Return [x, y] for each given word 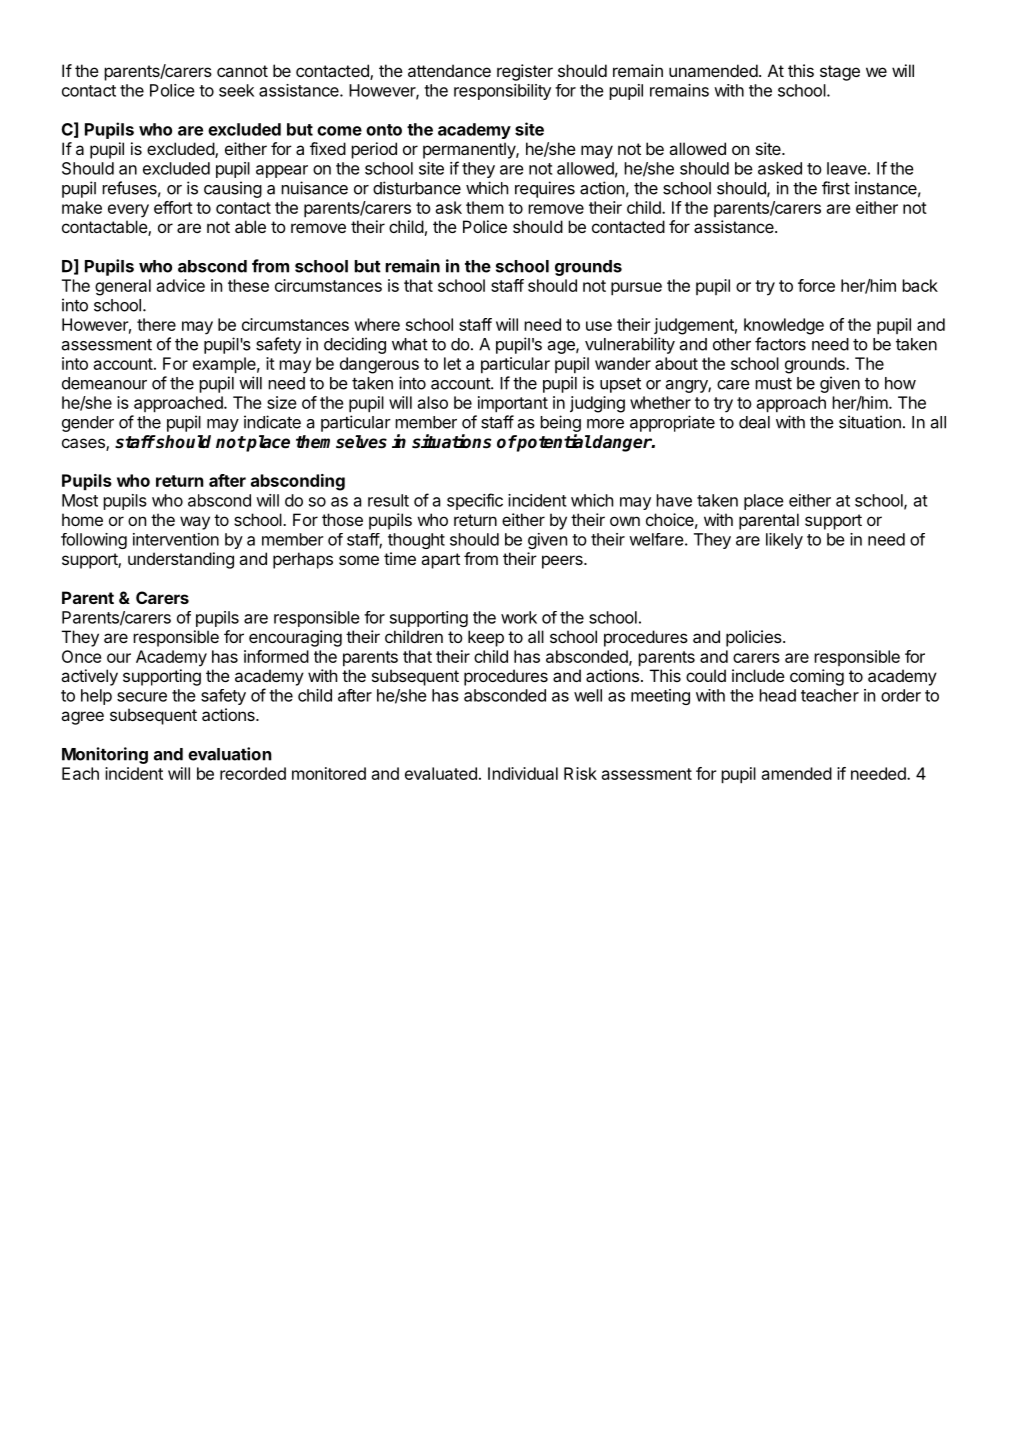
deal [754, 422]
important [513, 404]
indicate [272, 422]
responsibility [502, 92]
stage [840, 73]
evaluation [230, 754]
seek [236, 90]
